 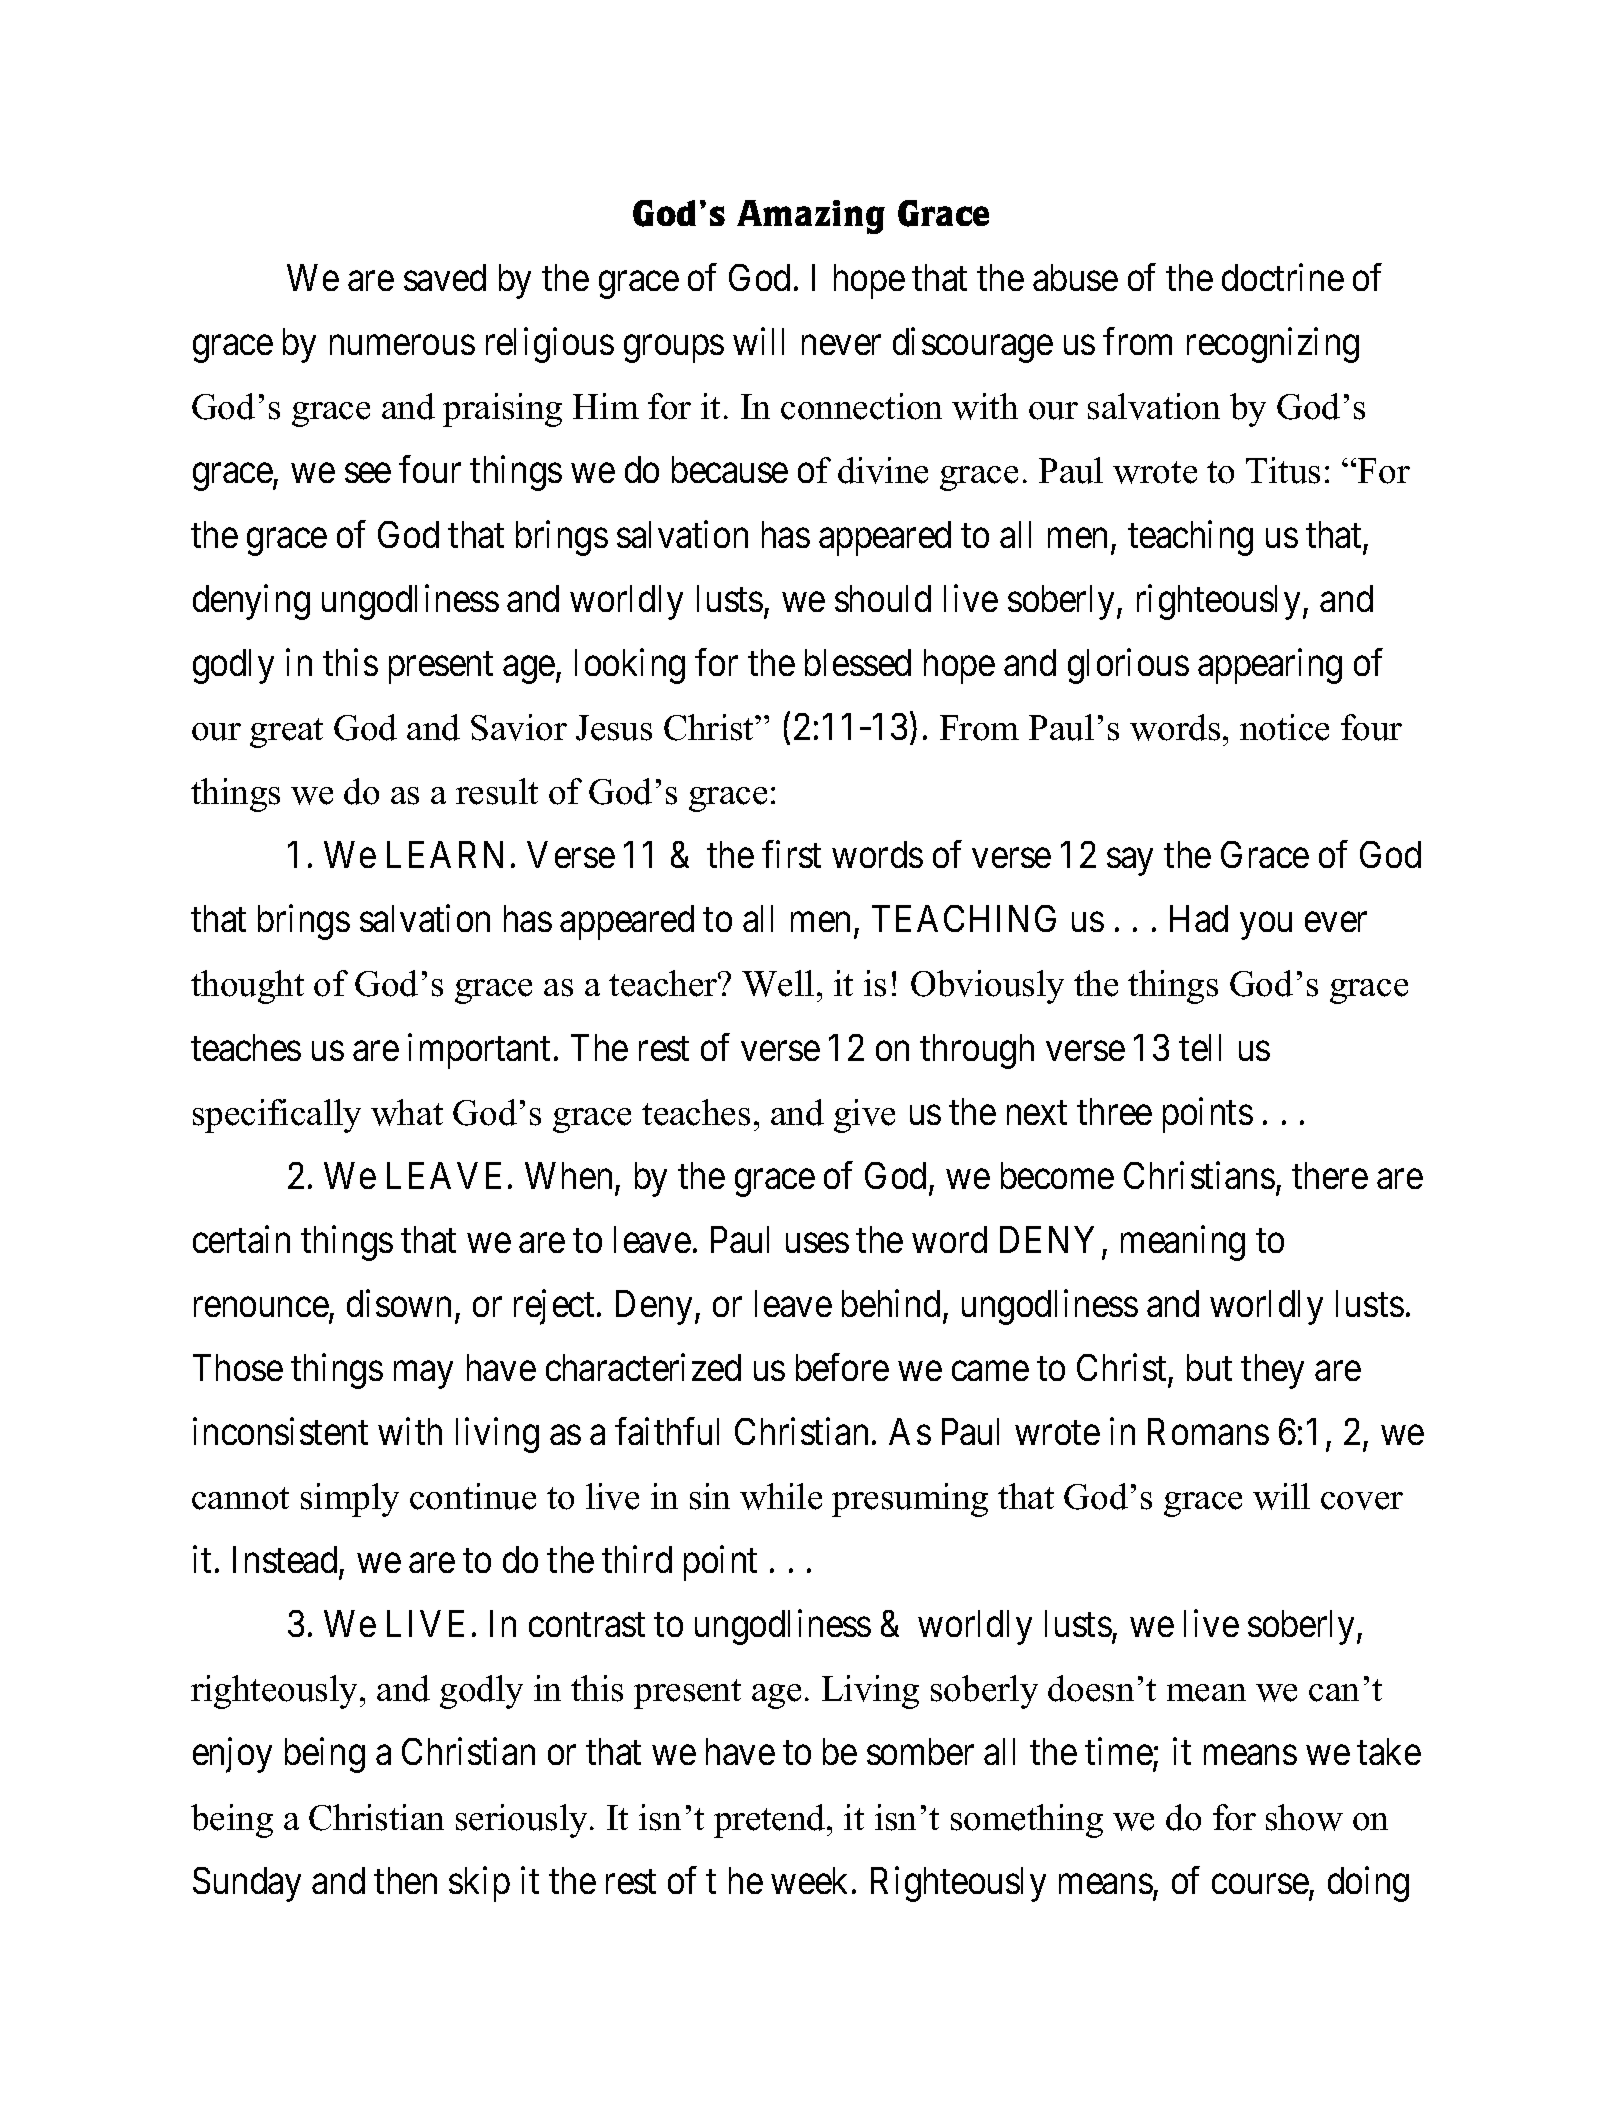 What do you see at coordinates (286, 733) in the image?
I see `great` at bounding box center [286, 733].
